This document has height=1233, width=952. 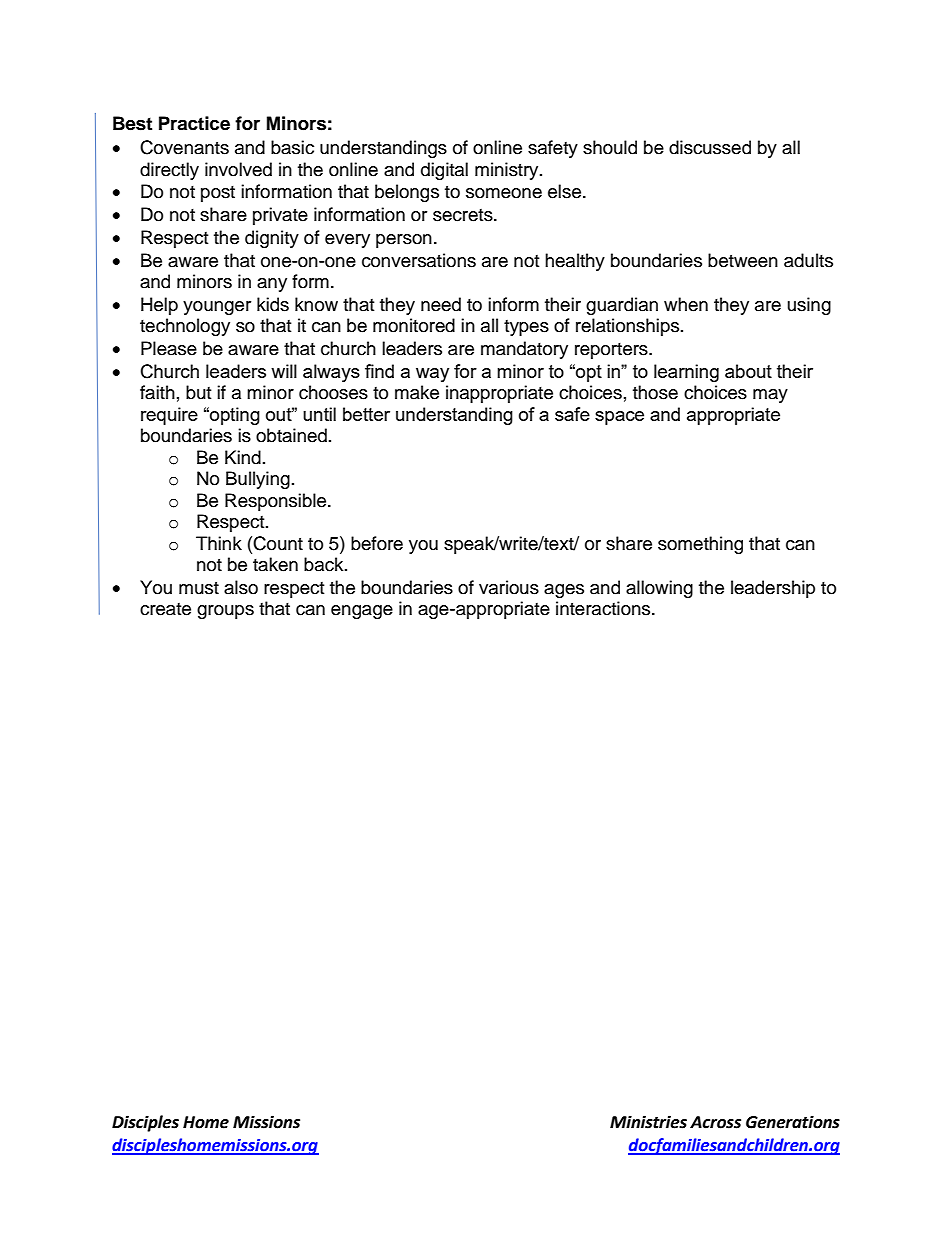 I want to click on digital, so click(x=444, y=171).
